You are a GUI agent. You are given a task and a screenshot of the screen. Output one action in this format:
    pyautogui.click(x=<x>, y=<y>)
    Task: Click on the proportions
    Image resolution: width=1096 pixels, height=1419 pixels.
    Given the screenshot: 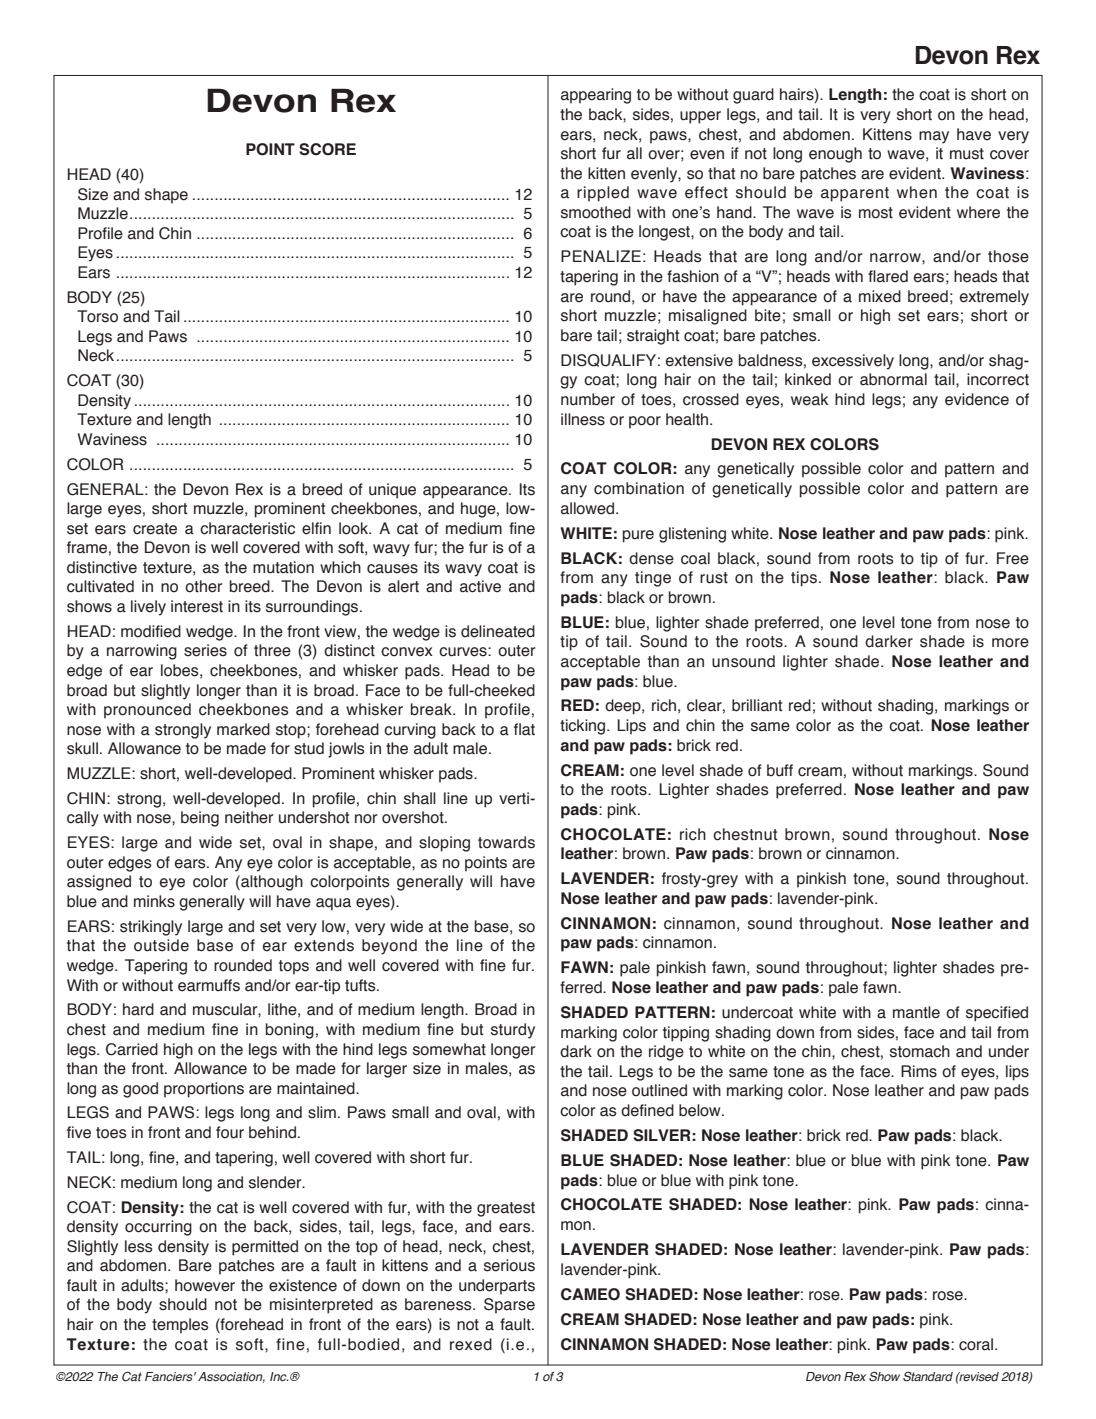 What is the action you would take?
    pyautogui.click(x=204, y=1090)
